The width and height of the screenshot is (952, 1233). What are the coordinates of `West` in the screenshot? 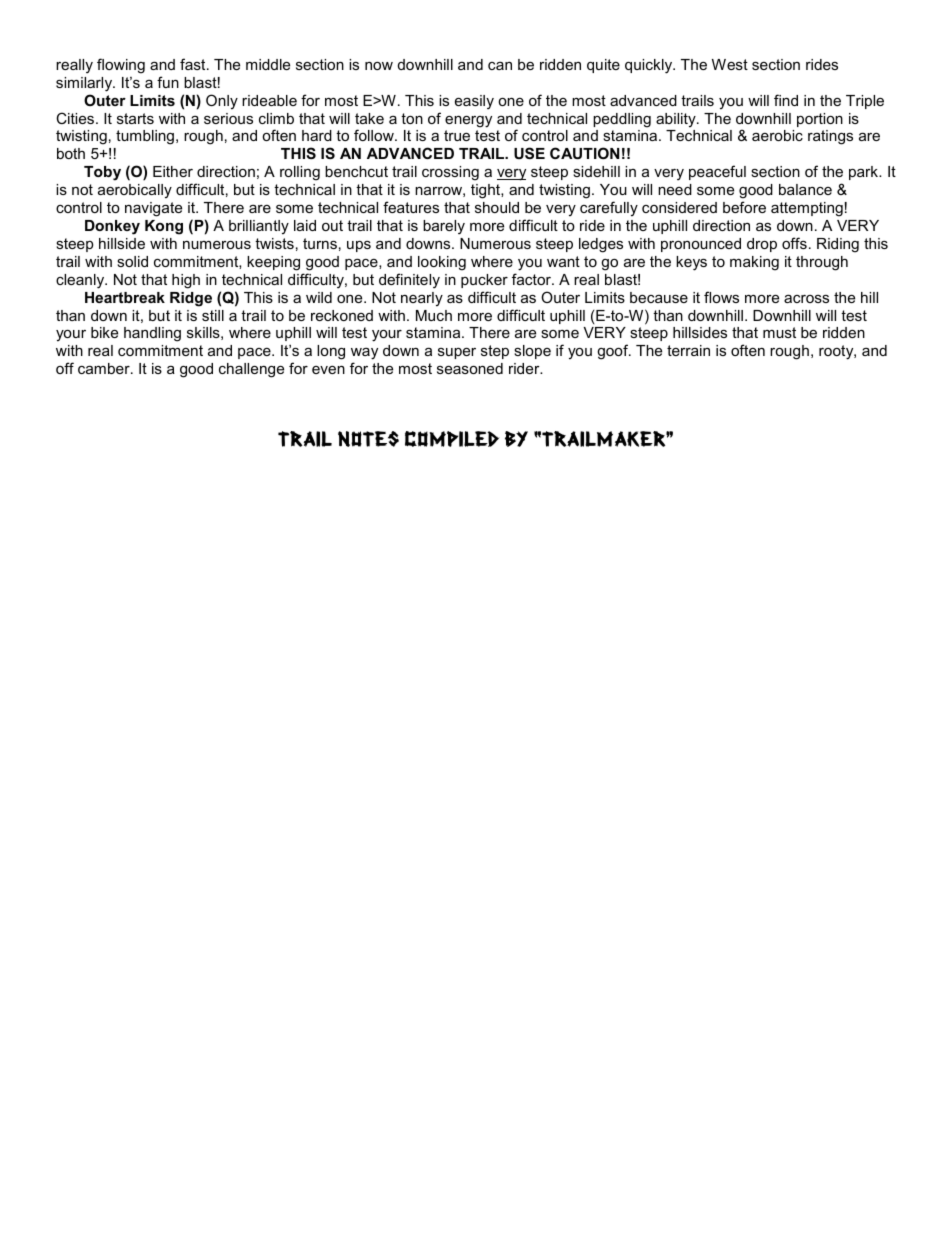 It's located at (730, 64).
